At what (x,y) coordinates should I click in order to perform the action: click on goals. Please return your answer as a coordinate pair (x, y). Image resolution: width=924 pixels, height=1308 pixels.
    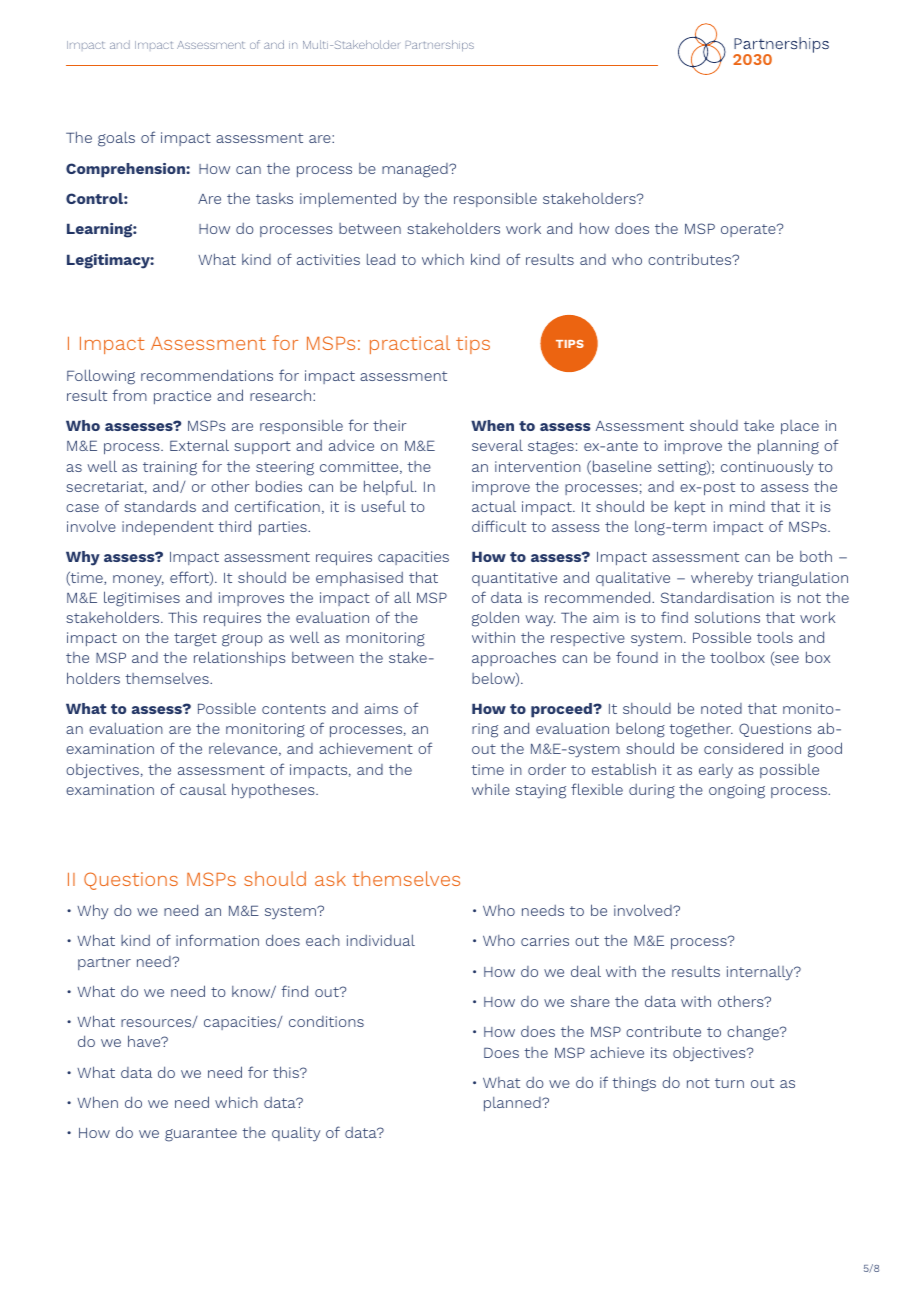
    Looking at the image, I should click on (116, 139).
